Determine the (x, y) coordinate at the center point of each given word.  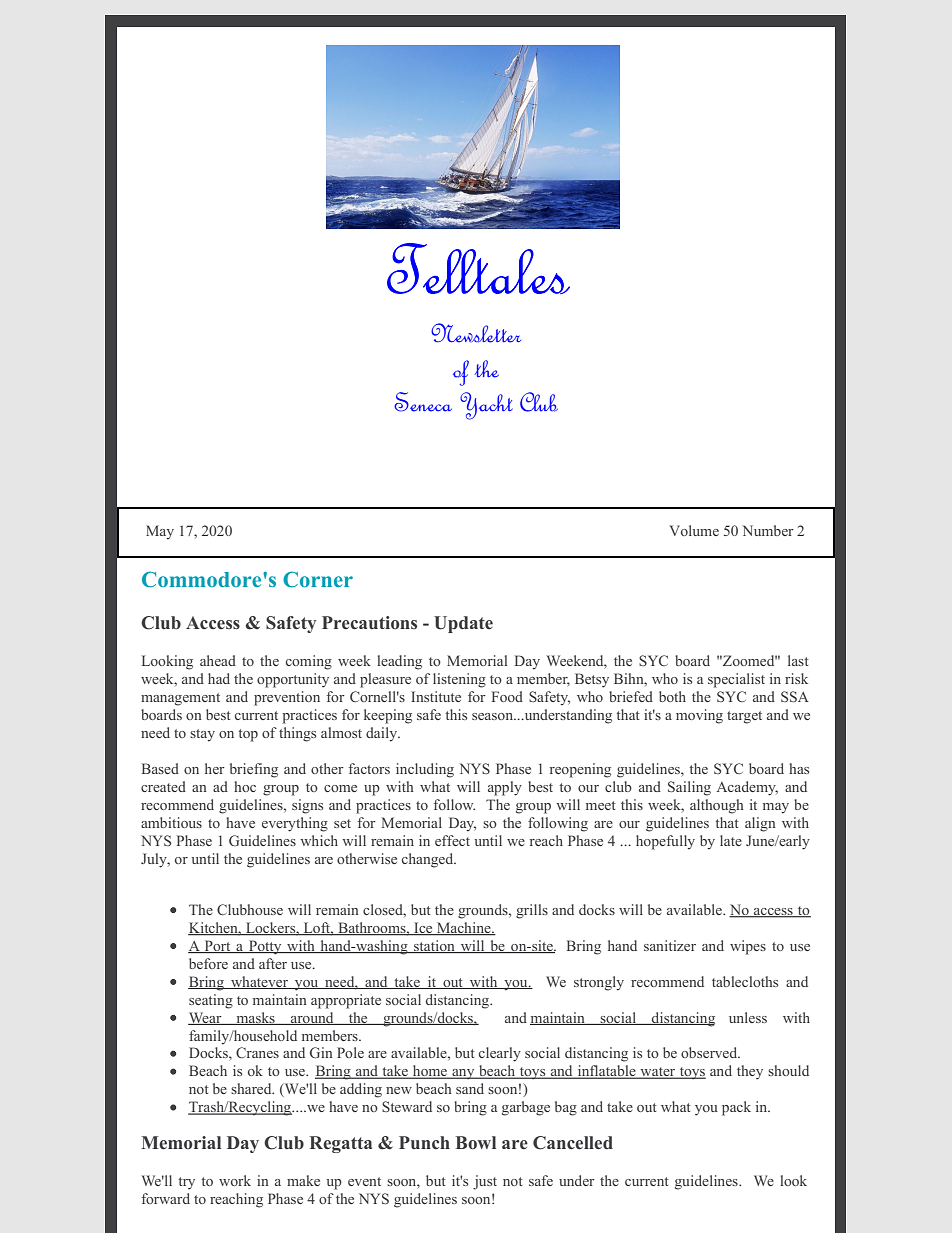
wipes (748, 947)
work (235, 1180)
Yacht (486, 406)
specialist (736, 680)
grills (532, 911)
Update (463, 624)
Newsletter (476, 333)
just (485, 1182)
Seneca (423, 402)
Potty (265, 947)
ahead (218, 660)
